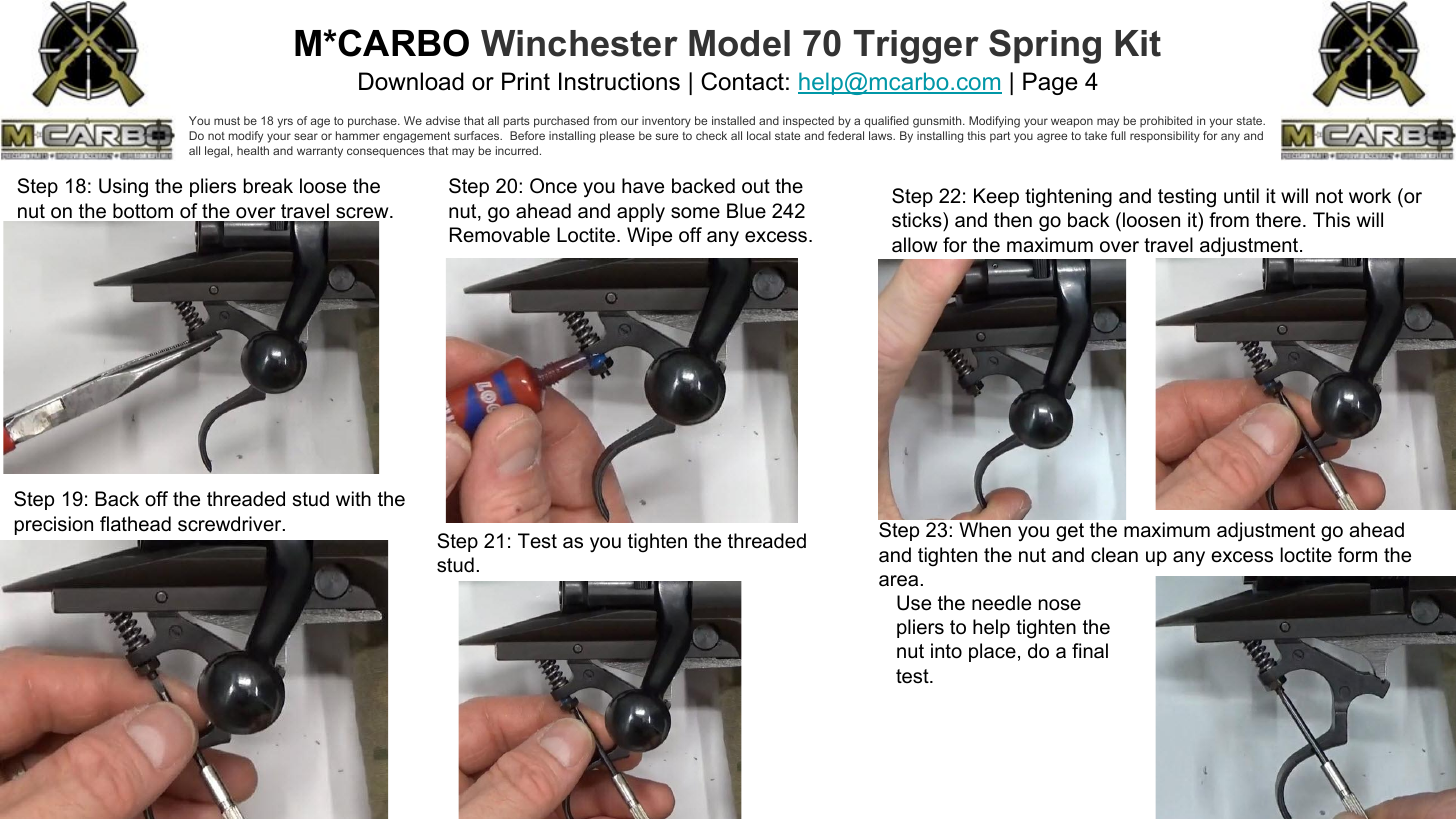 The image size is (1456, 819). I want to click on Use, so click(914, 603).
